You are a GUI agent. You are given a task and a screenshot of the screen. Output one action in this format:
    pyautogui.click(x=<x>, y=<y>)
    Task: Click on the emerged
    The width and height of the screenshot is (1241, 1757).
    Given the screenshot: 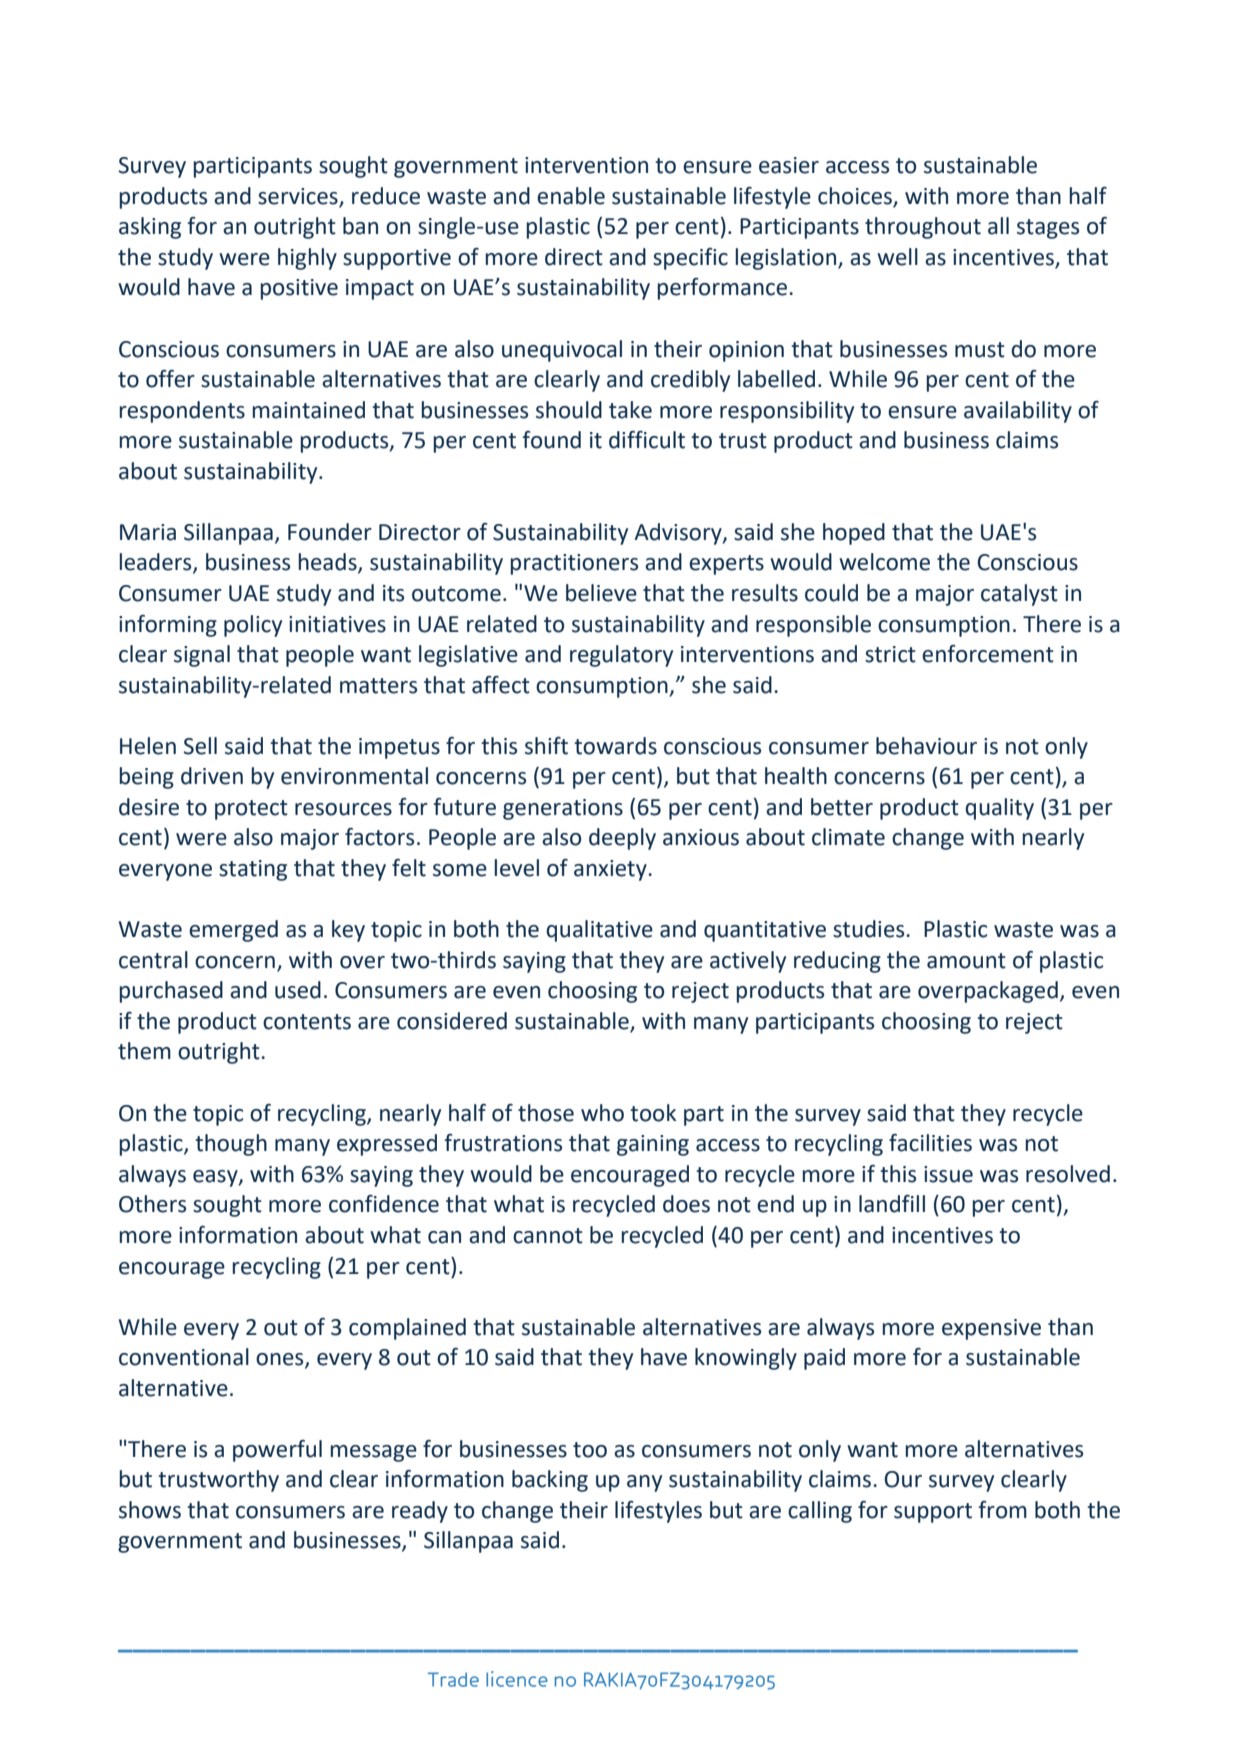 What is the action you would take?
    pyautogui.click(x=233, y=931)
